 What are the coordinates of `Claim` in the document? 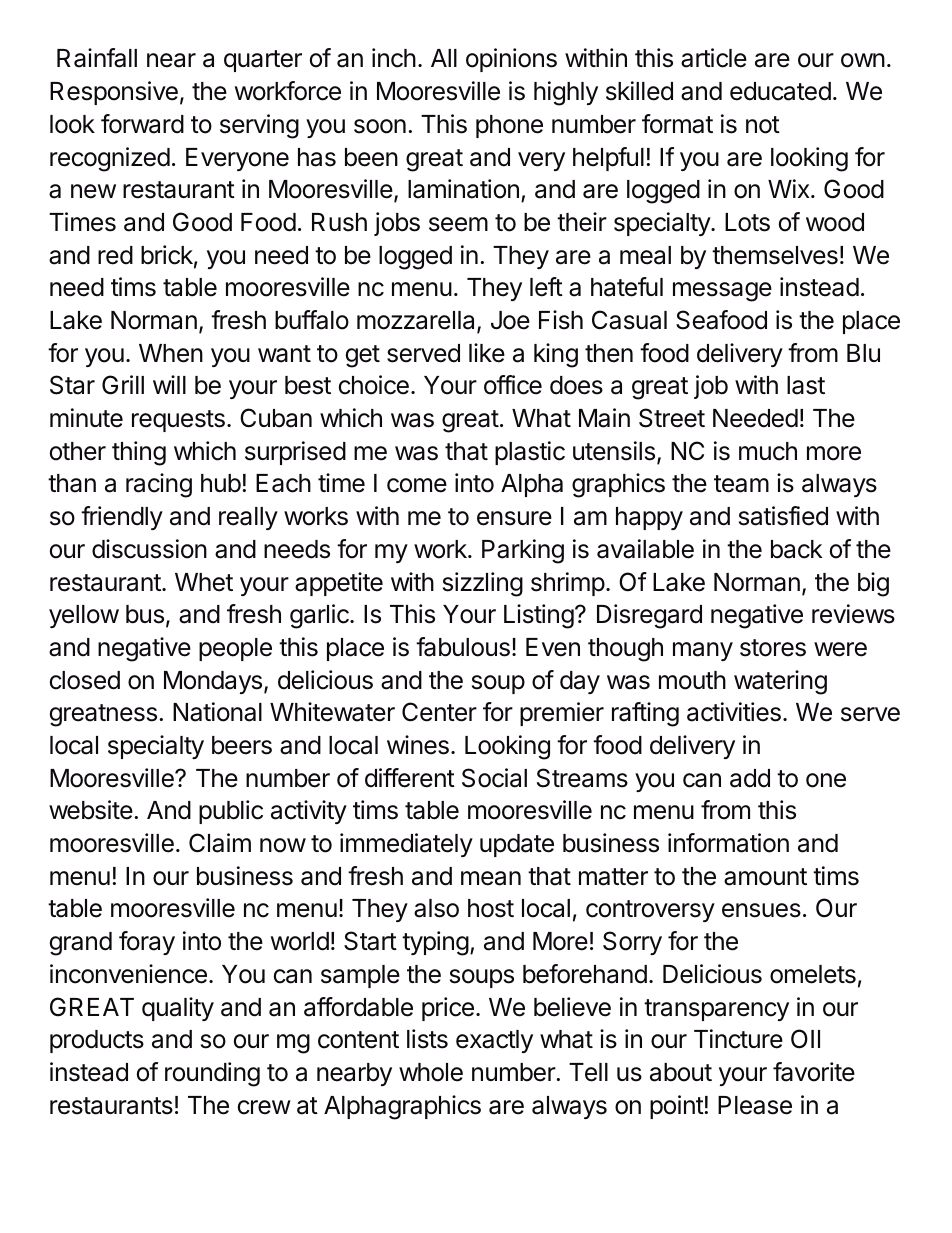 It's located at (220, 843).
